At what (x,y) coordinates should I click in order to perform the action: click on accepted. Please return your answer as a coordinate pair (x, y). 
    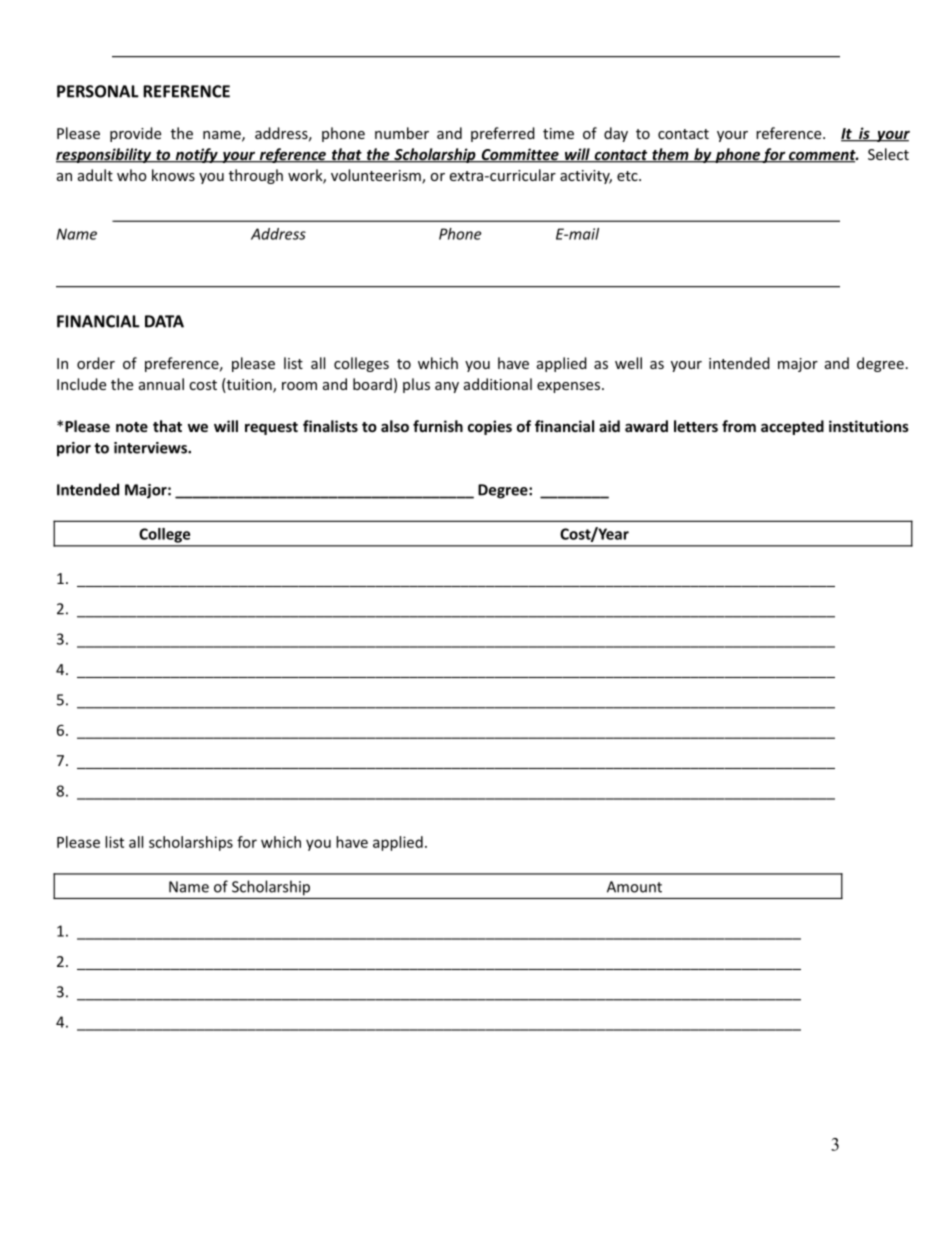
    Looking at the image, I should click on (792, 427).
